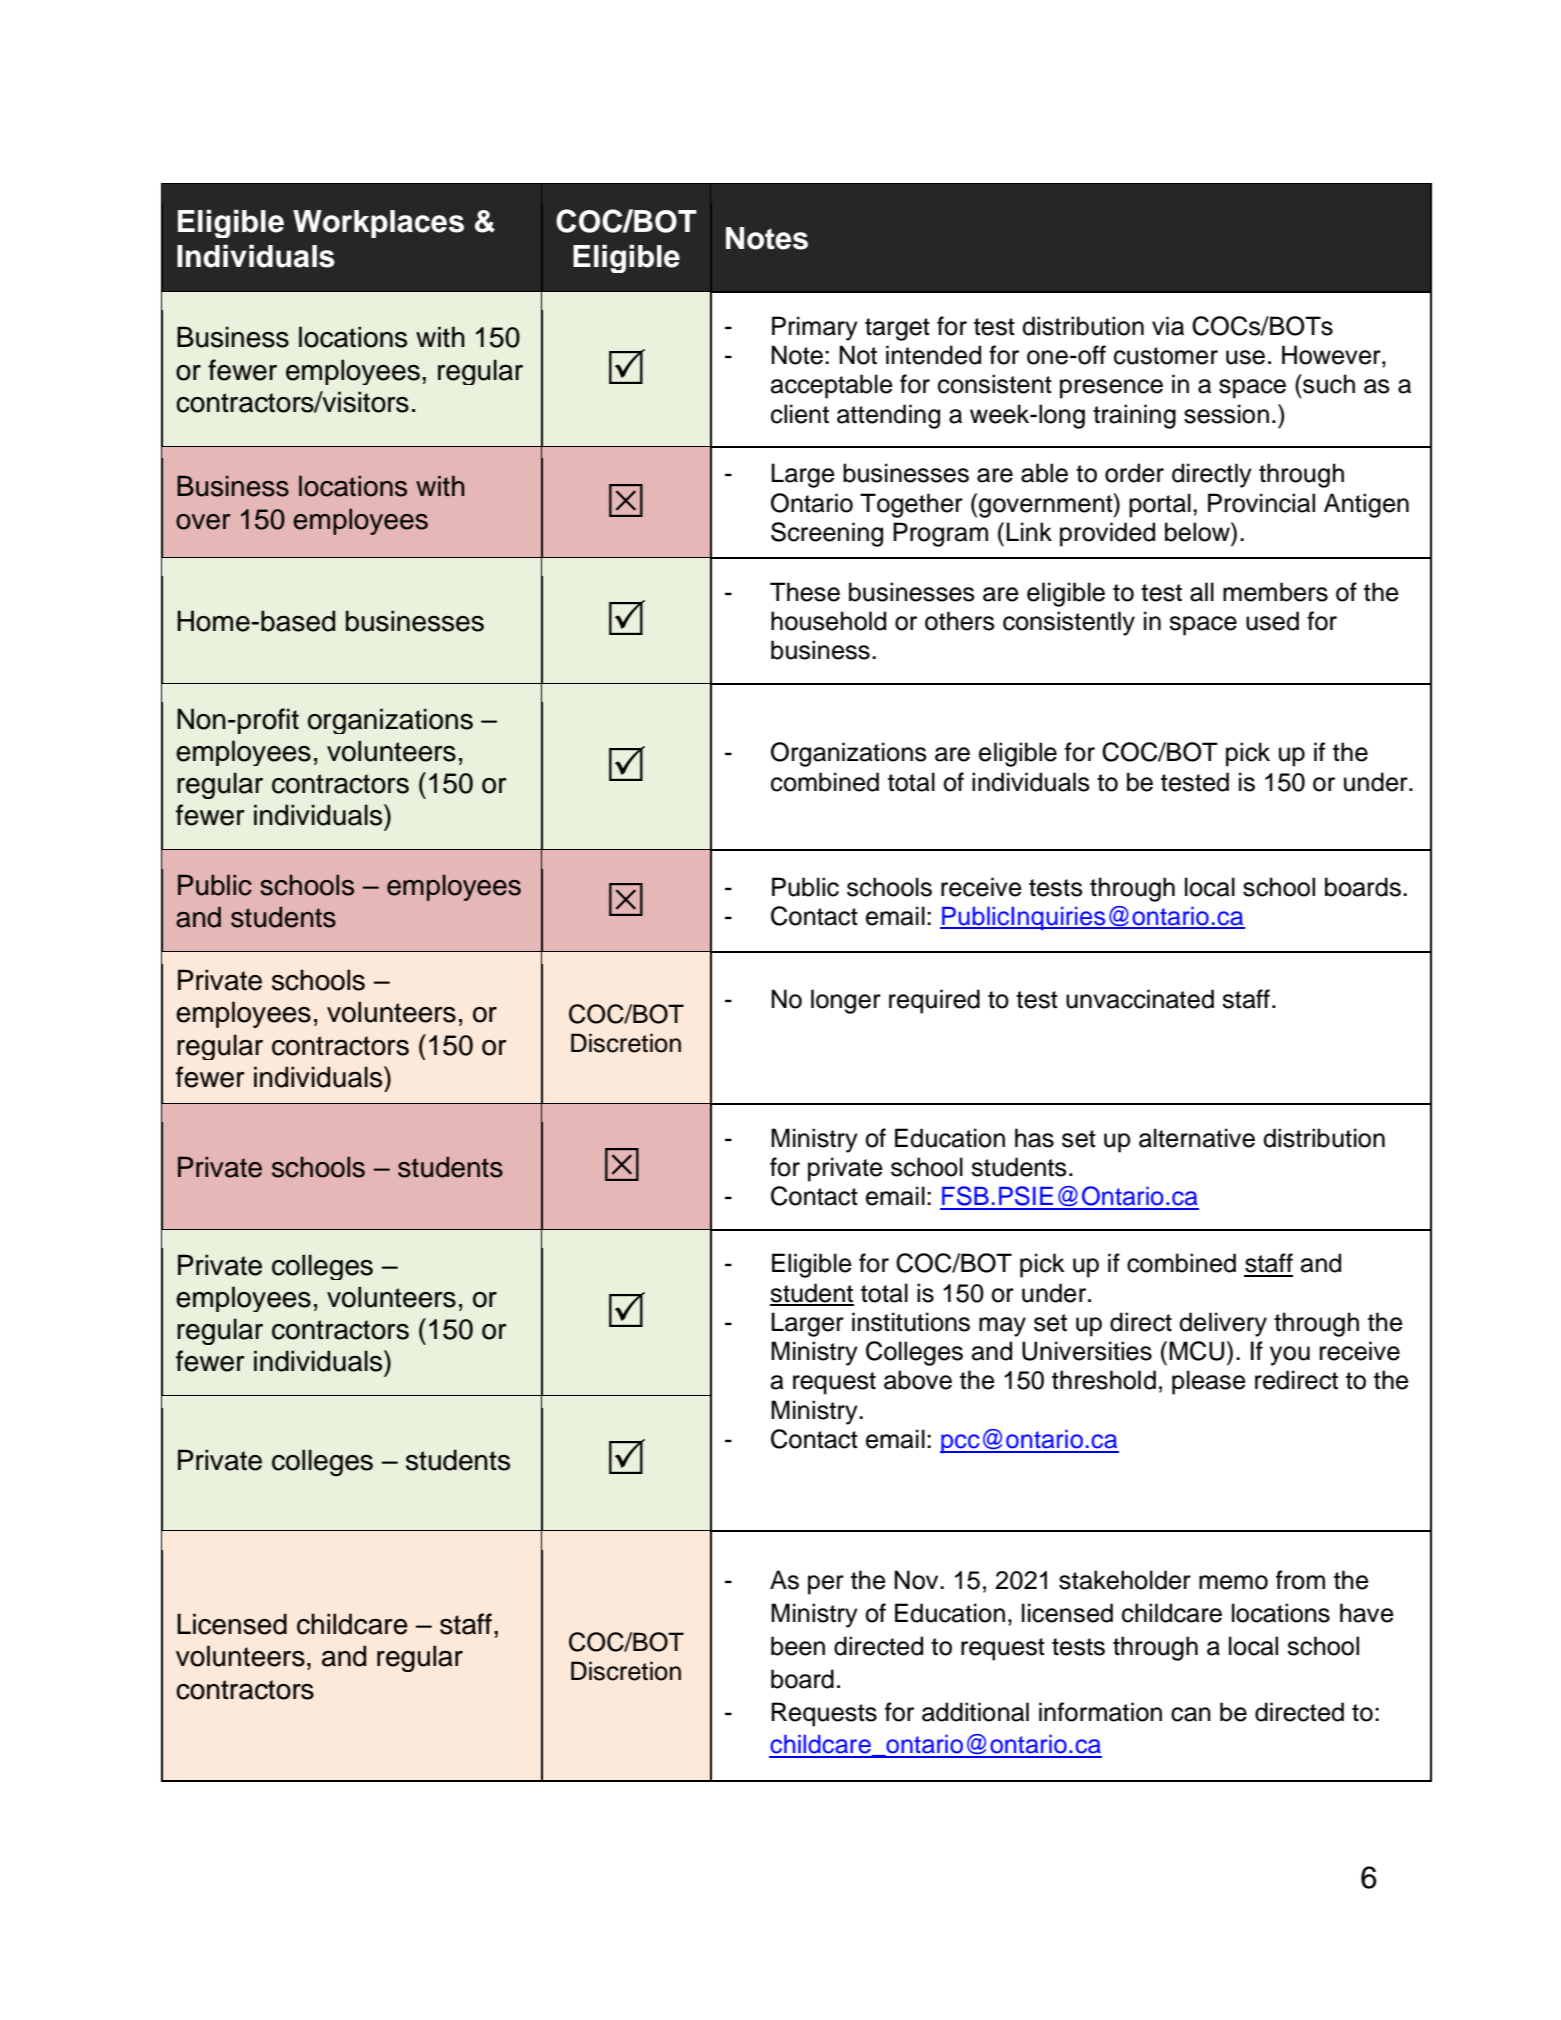 The width and height of the screenshot is (1561, 2020). I want to click on alternative, so click(1197, 1138).
